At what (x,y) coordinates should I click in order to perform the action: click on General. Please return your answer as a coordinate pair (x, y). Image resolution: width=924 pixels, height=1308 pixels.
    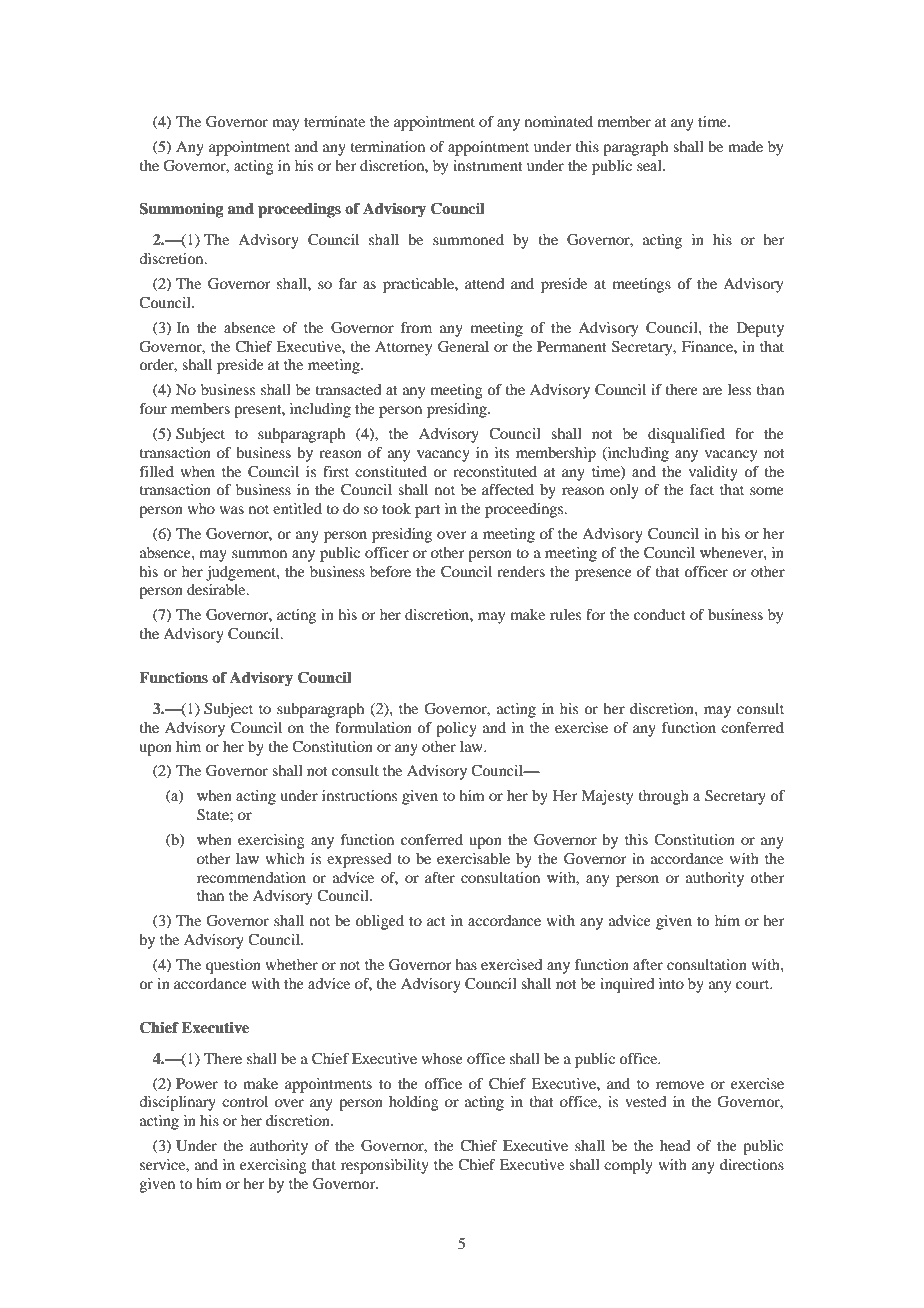
    Looking at the image, I should click on (463, 347).
